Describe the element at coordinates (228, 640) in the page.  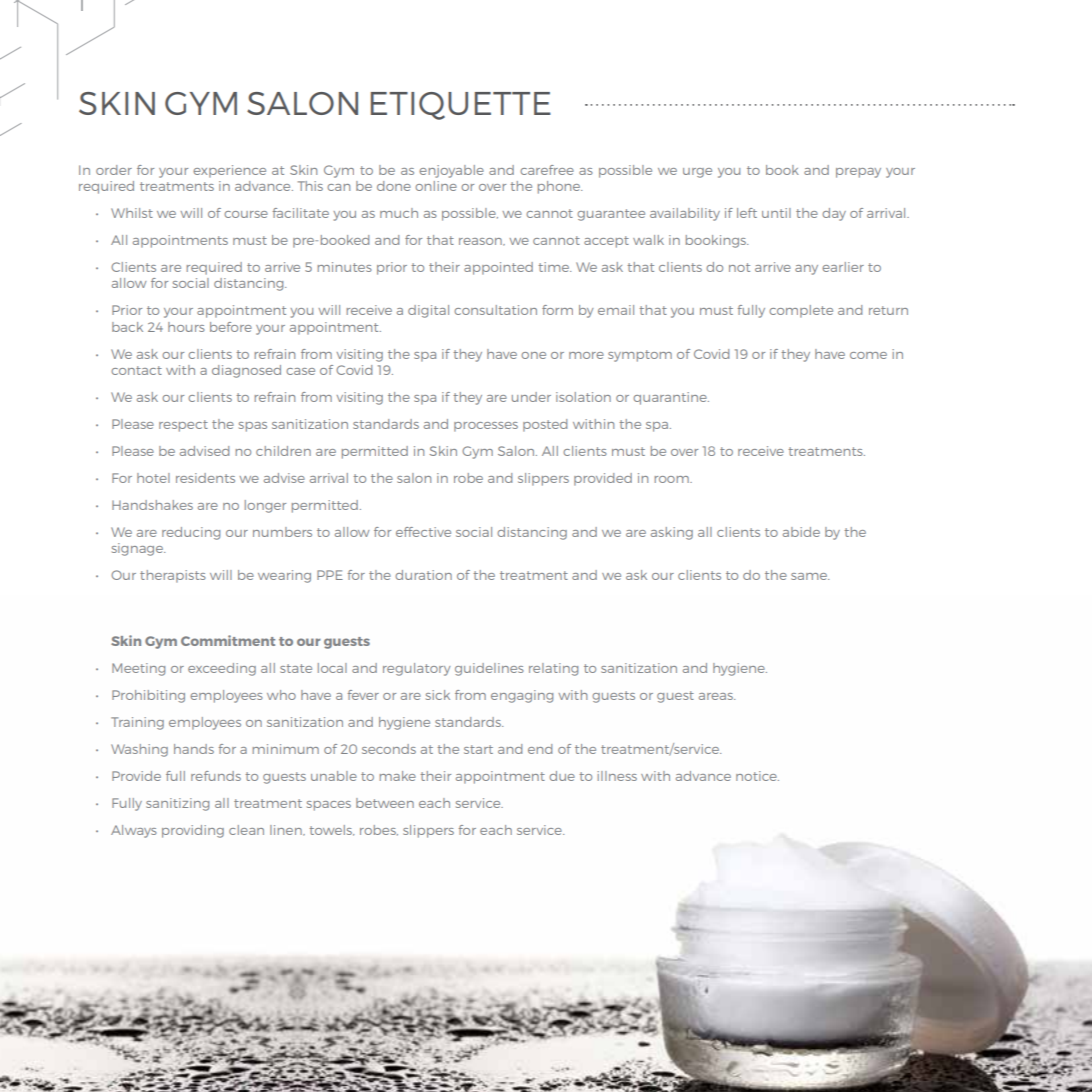
I see `Commitment` at that location.
